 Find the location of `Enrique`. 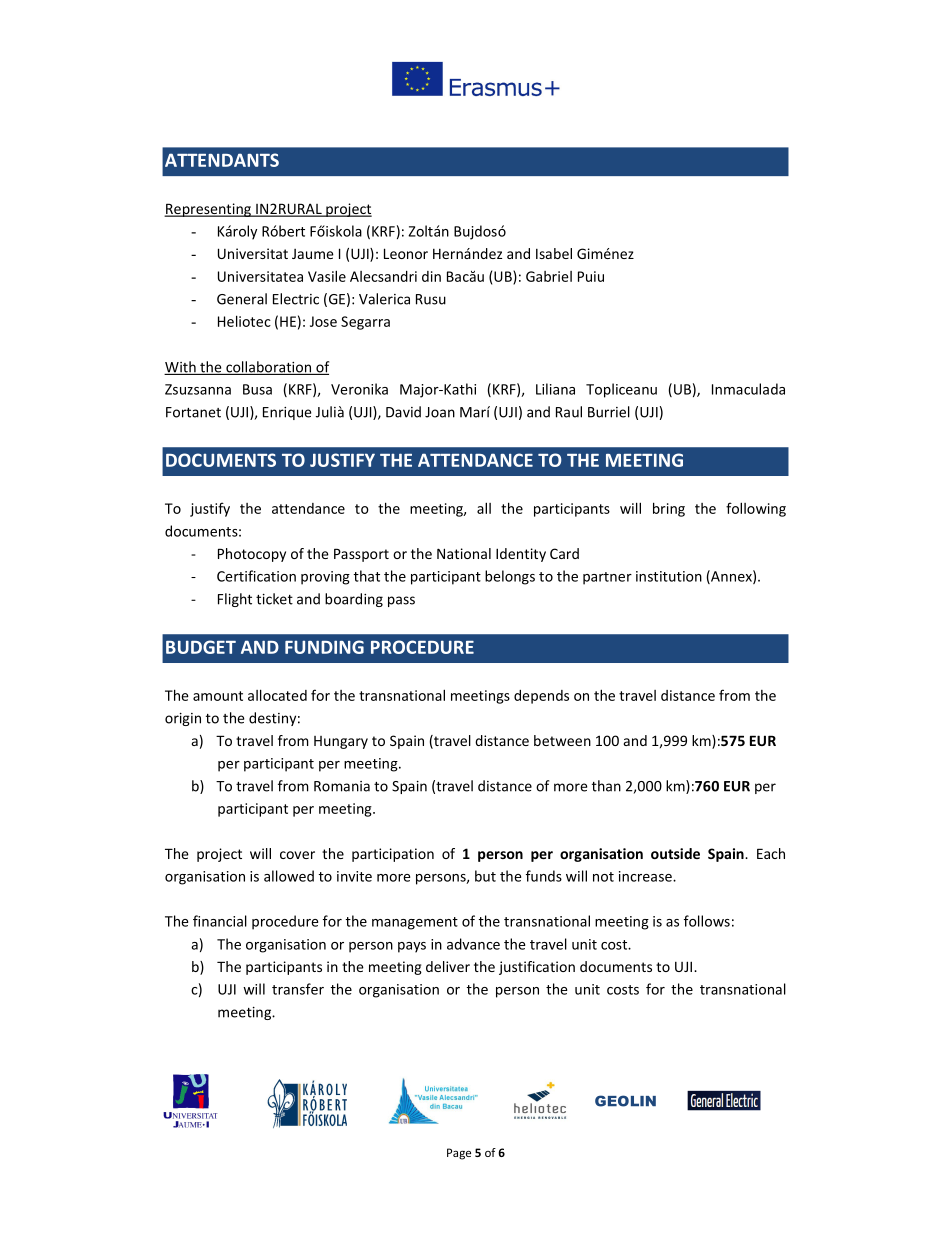

Enrique is located at coordinates (287, 413).
